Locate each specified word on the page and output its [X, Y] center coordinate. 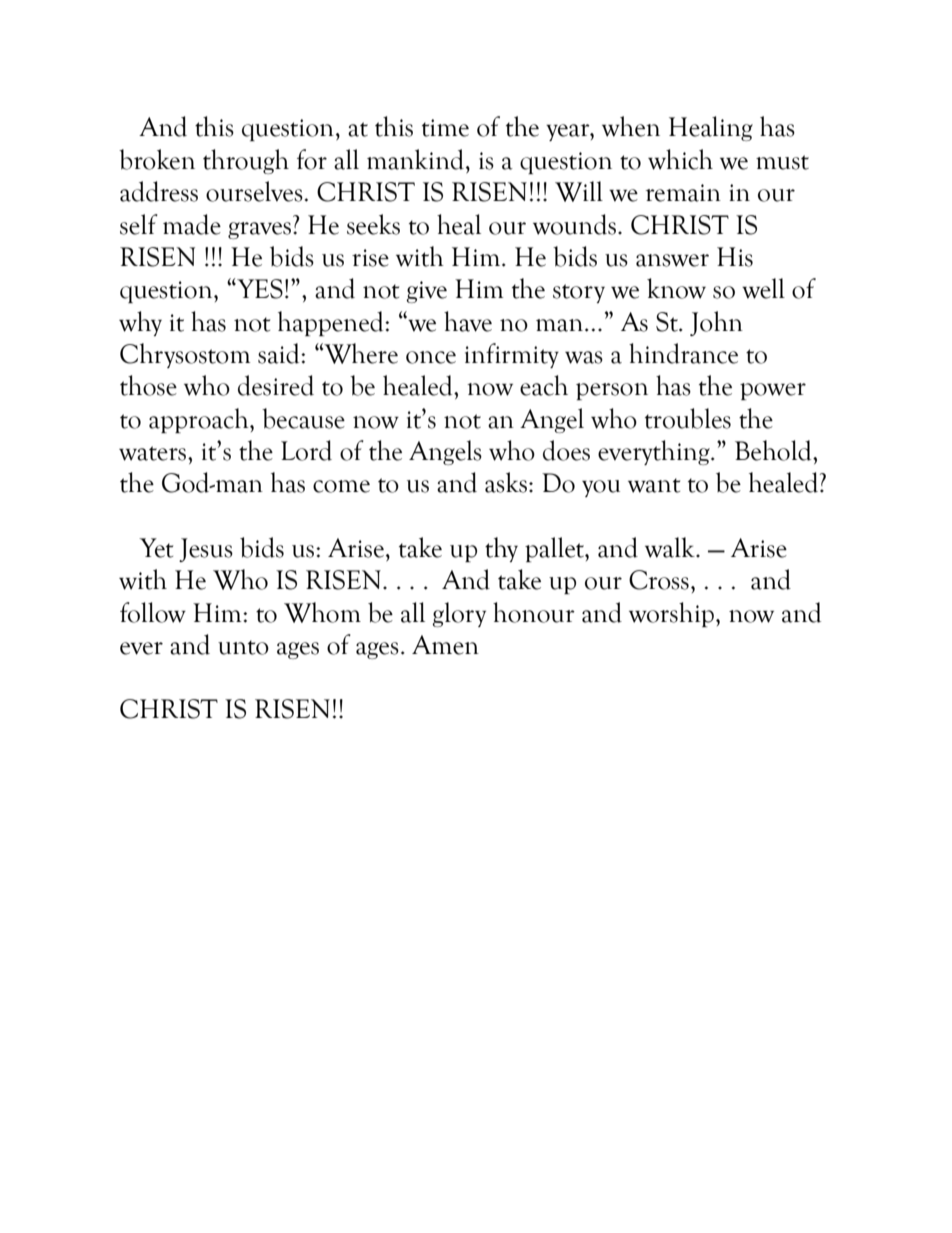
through [246, 161]
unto [243, 647]
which [680, 159]
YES [259, 289]
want [654, 485]
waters [152, 453]
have [468, 321]
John [716, 323]
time [445, 128]
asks [506, 482]
